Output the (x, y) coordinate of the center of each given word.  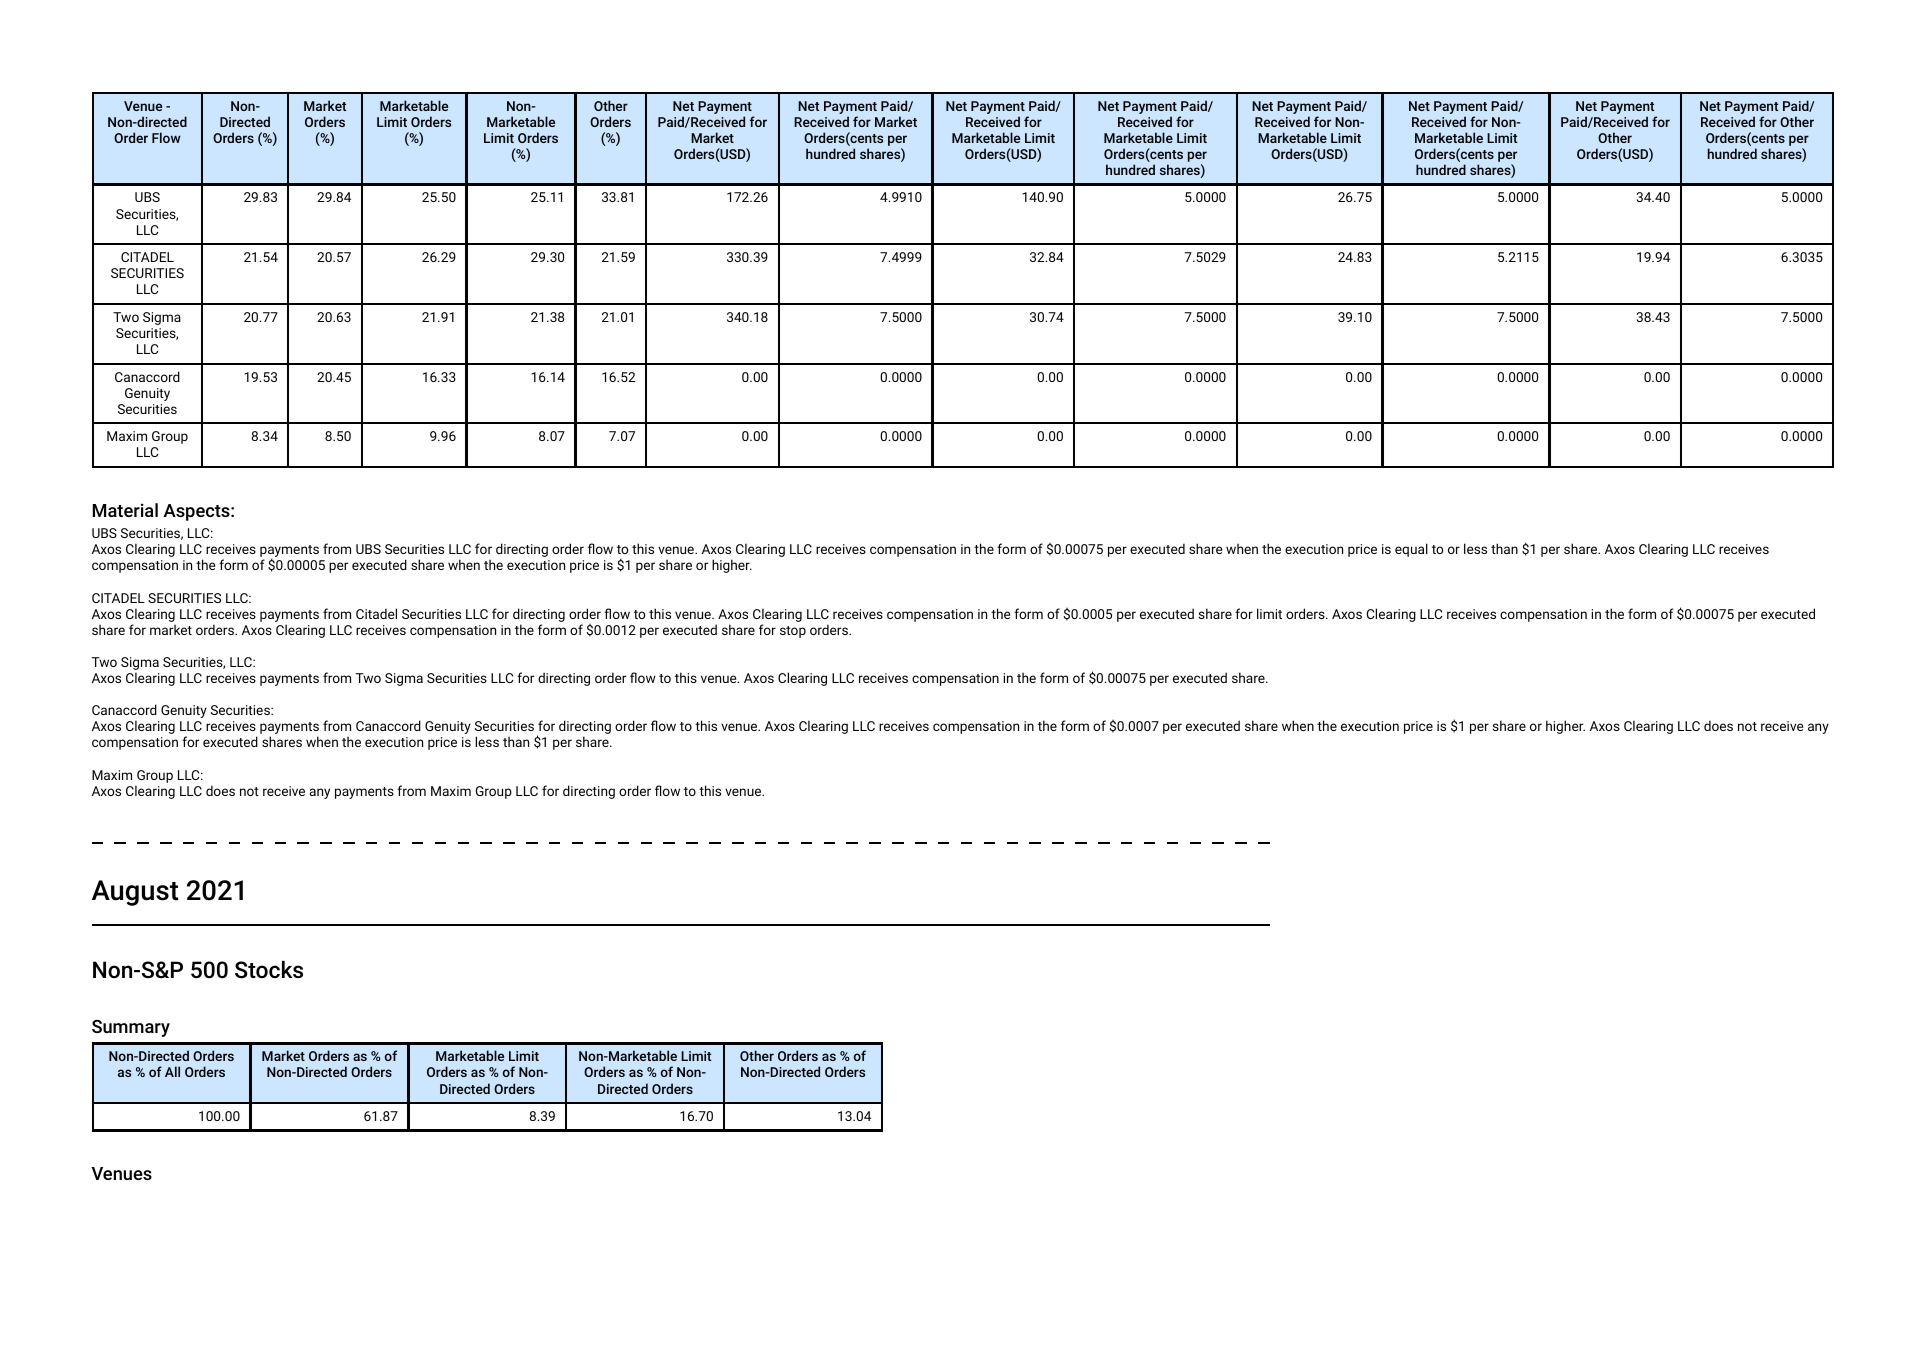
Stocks (269, 970)
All (172, 1071)
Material (125, 510)
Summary (131, 1028)
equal (1411, 550)
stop (793, 632)
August (135, 893)
